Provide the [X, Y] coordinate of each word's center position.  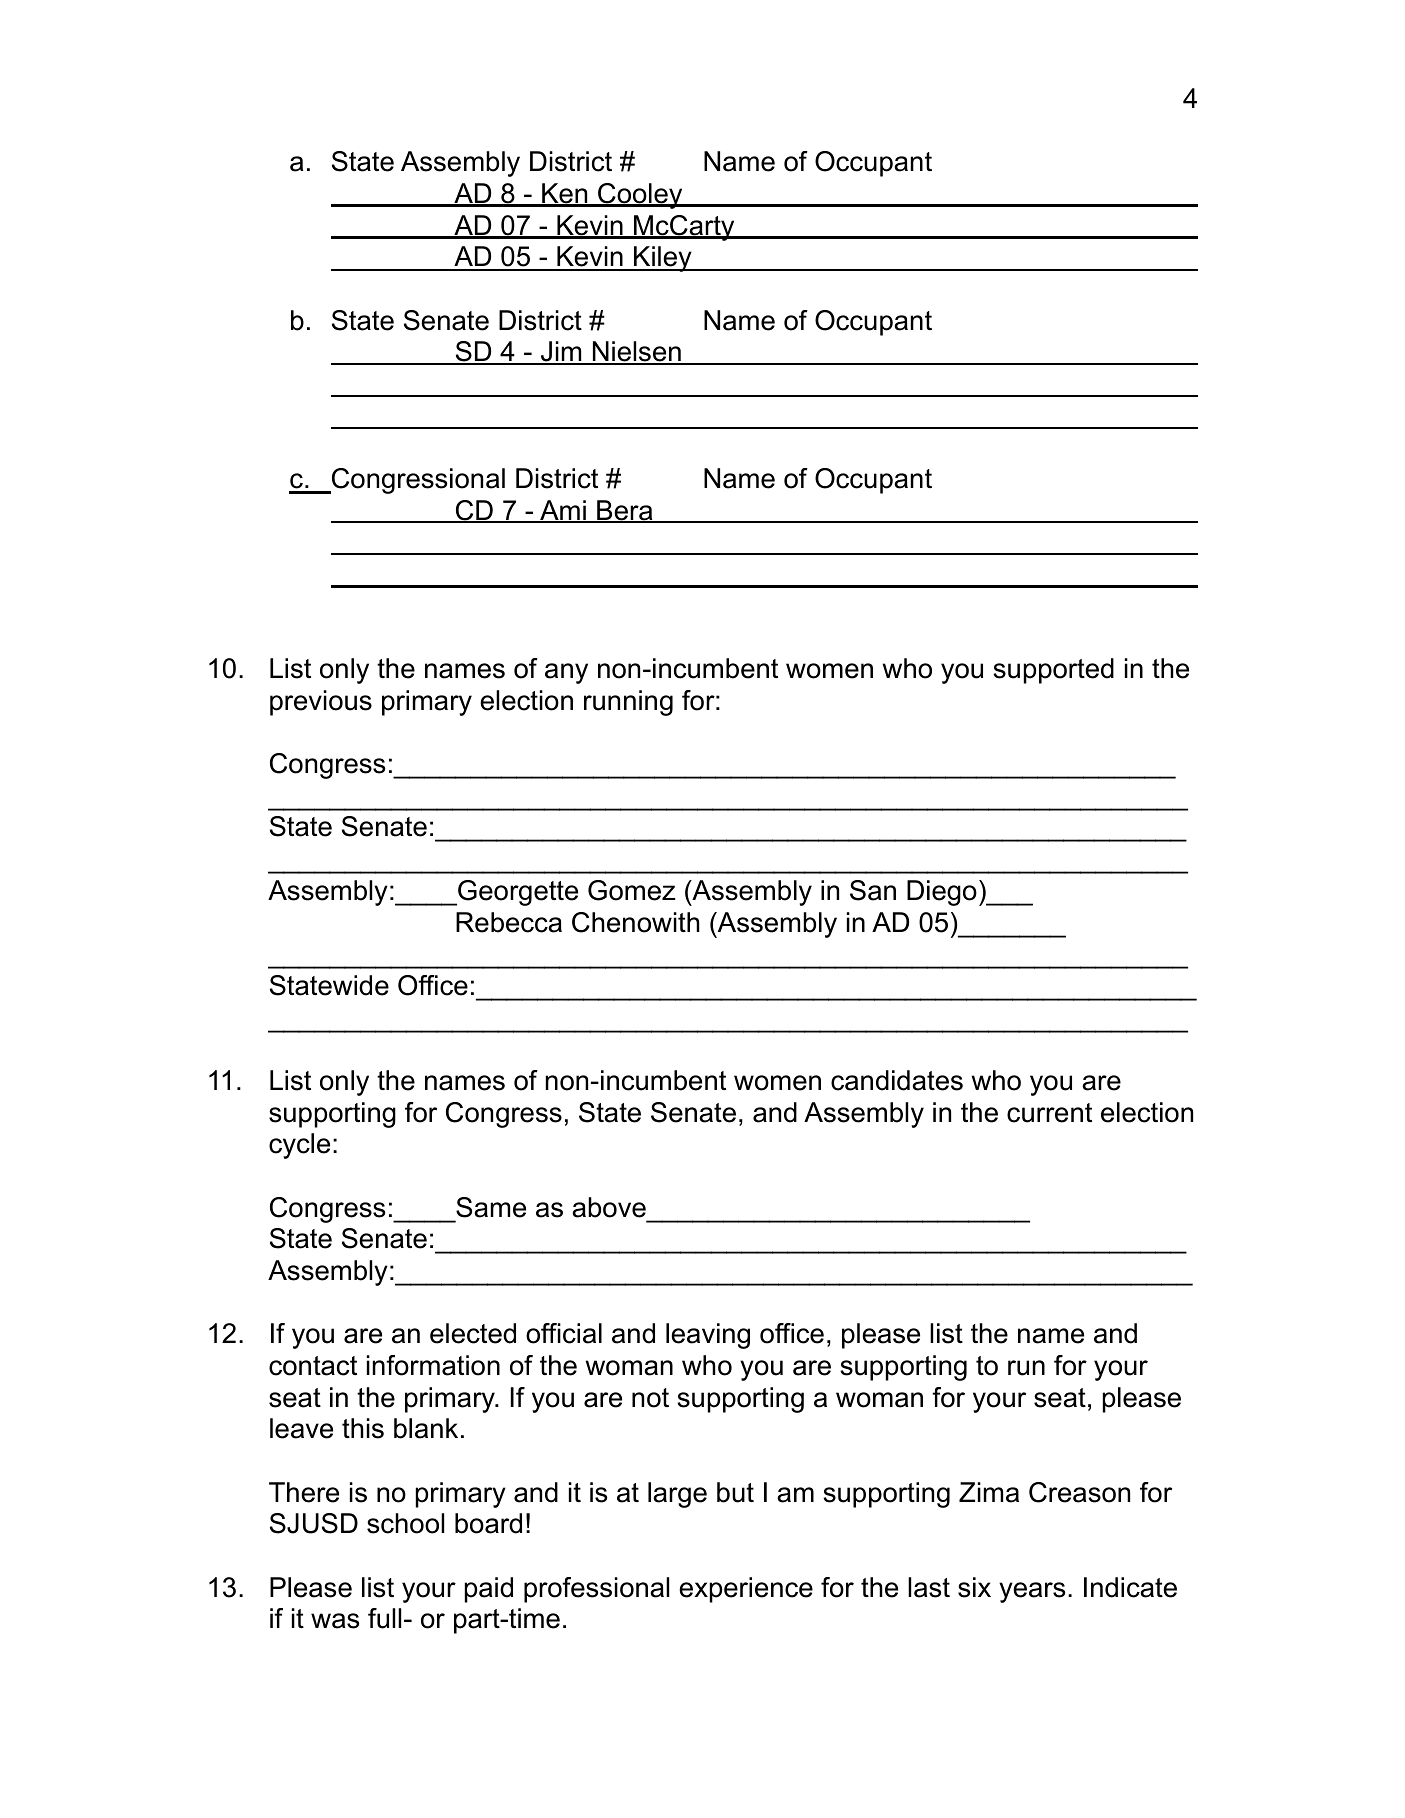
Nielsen [636, 353]
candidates [897, 1080]
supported [1053, 671]
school [405, 1523]
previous [321, 703]
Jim [561, 353]
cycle [299, 1146]
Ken [565, 194]
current [1049, 1113]
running [628, 703]
